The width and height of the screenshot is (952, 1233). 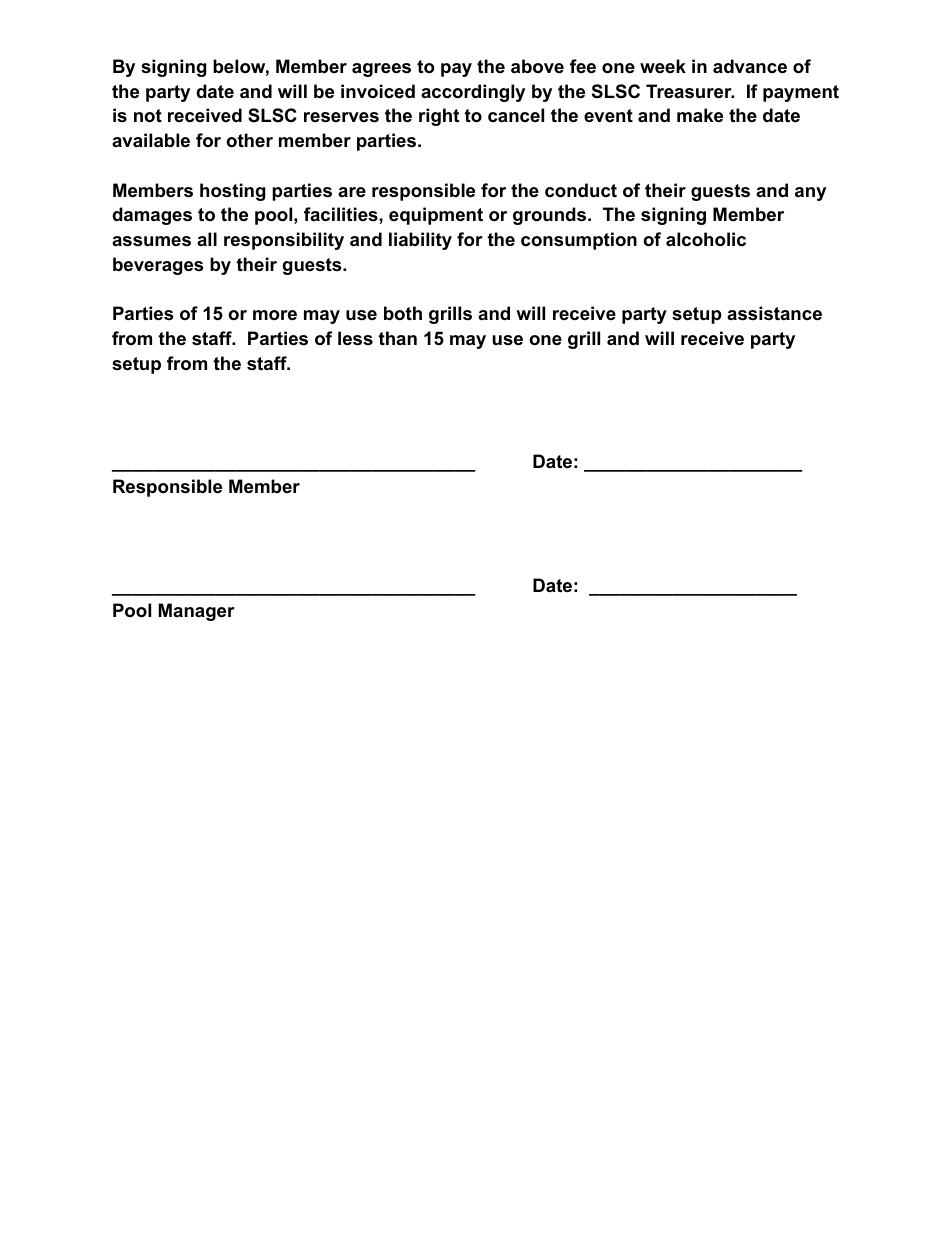 I want to click on equipment, so click(x=436, y=216).
